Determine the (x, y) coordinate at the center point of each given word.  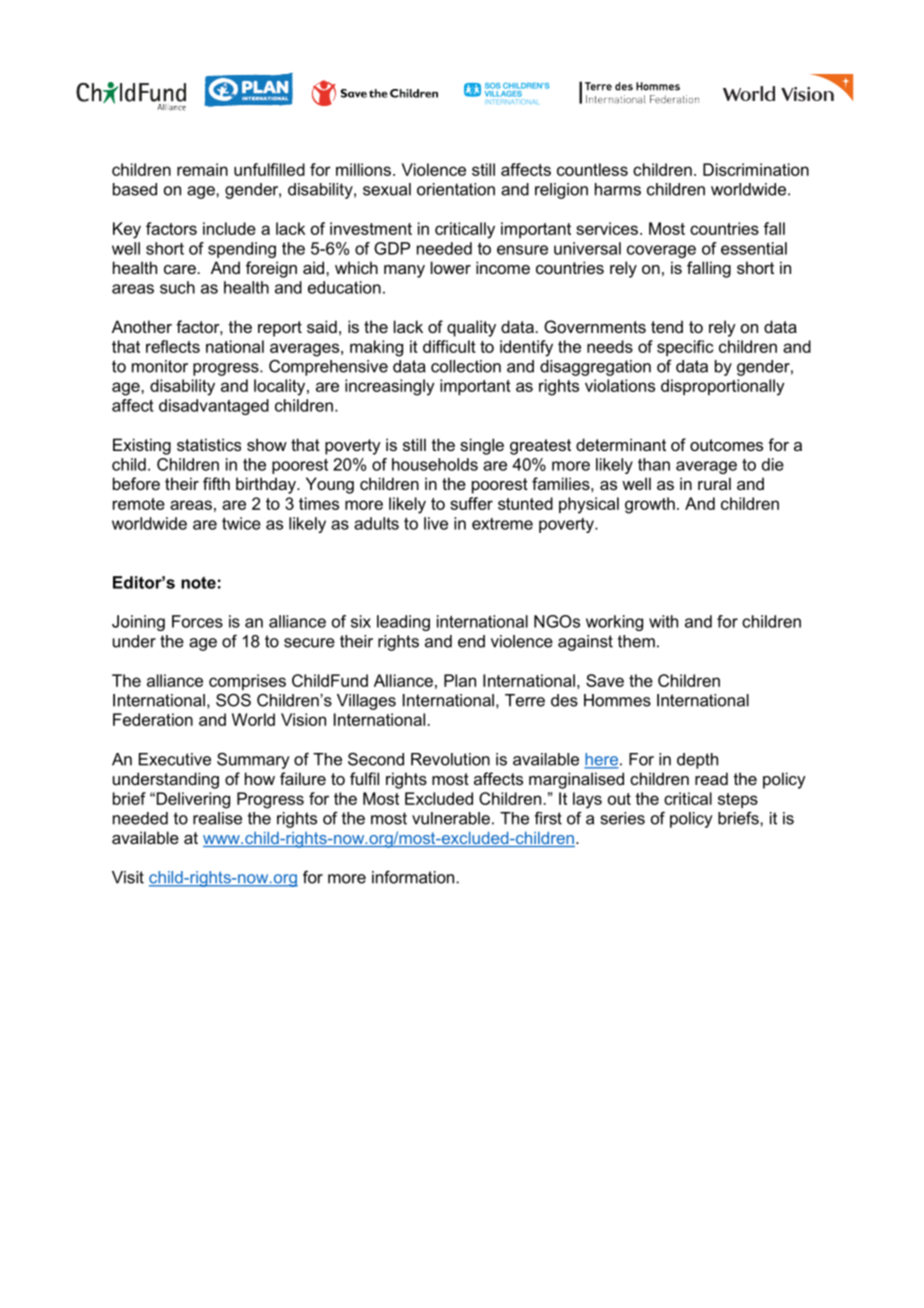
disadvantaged (214, 407)
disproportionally (722, 387)
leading (403, 623)
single (482, 446)
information (413, 877)
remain (202, 169)
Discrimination (756, 169)
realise (217, 818)
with (663, 621)
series (623, 818)
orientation (456, 189)
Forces (197, 621)
